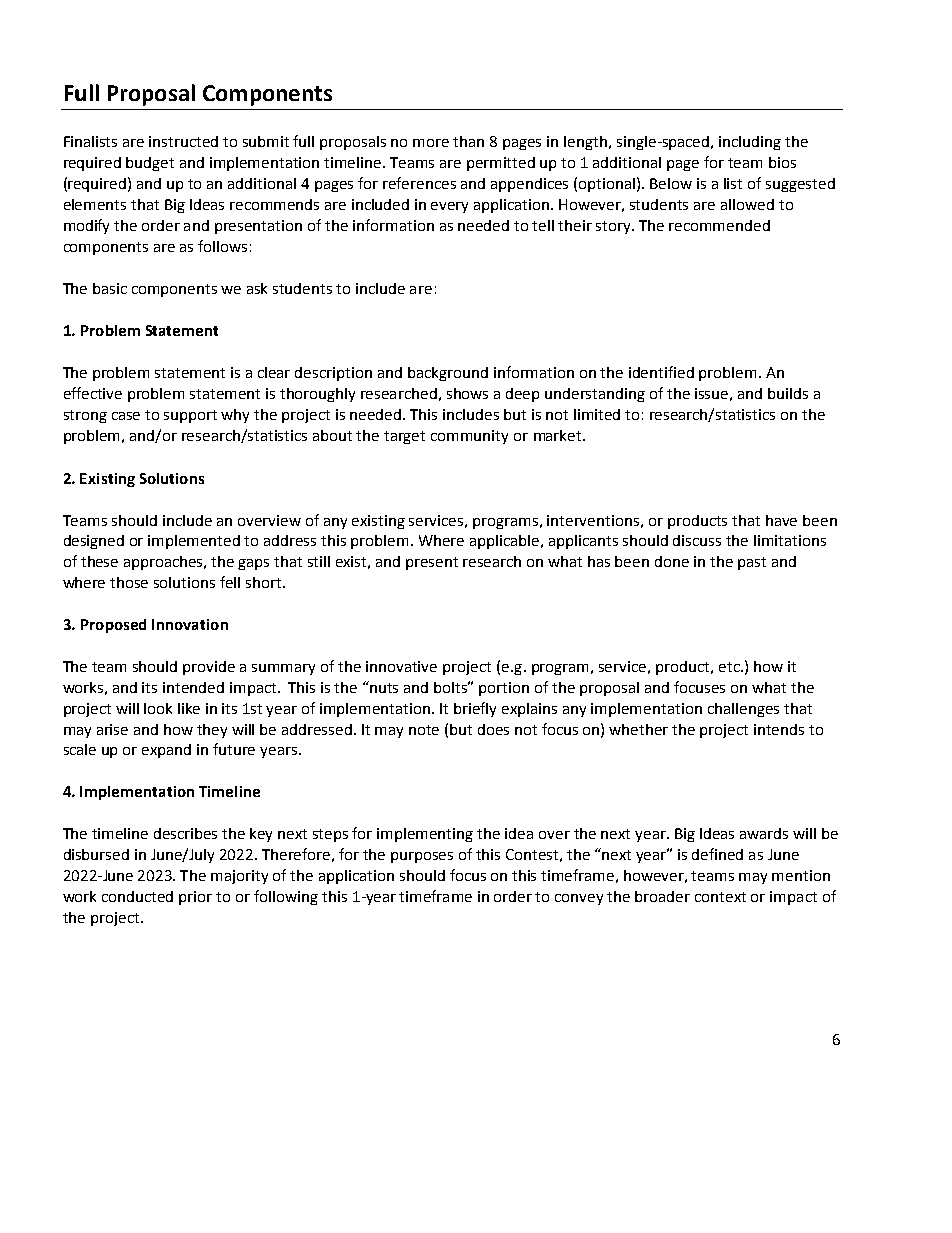 The image size is (952, 1233). I want to click on briefly, so click(475, 709).
